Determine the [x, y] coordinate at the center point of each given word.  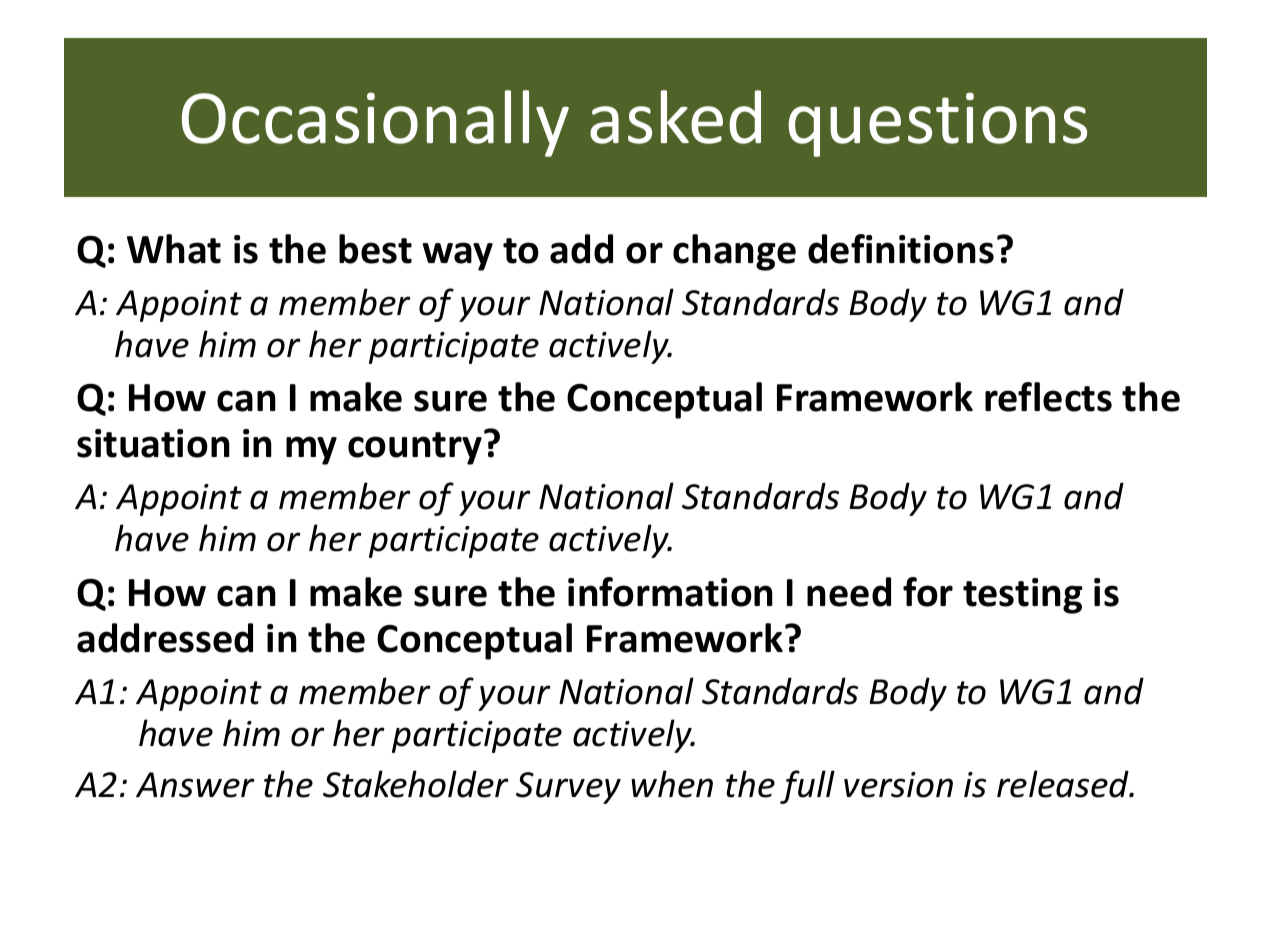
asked [675, 117]
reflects [1048, 397]
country [415, 448]
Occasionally [375, 123]
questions [937, 124]
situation [153, 443]
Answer [195, 785]
